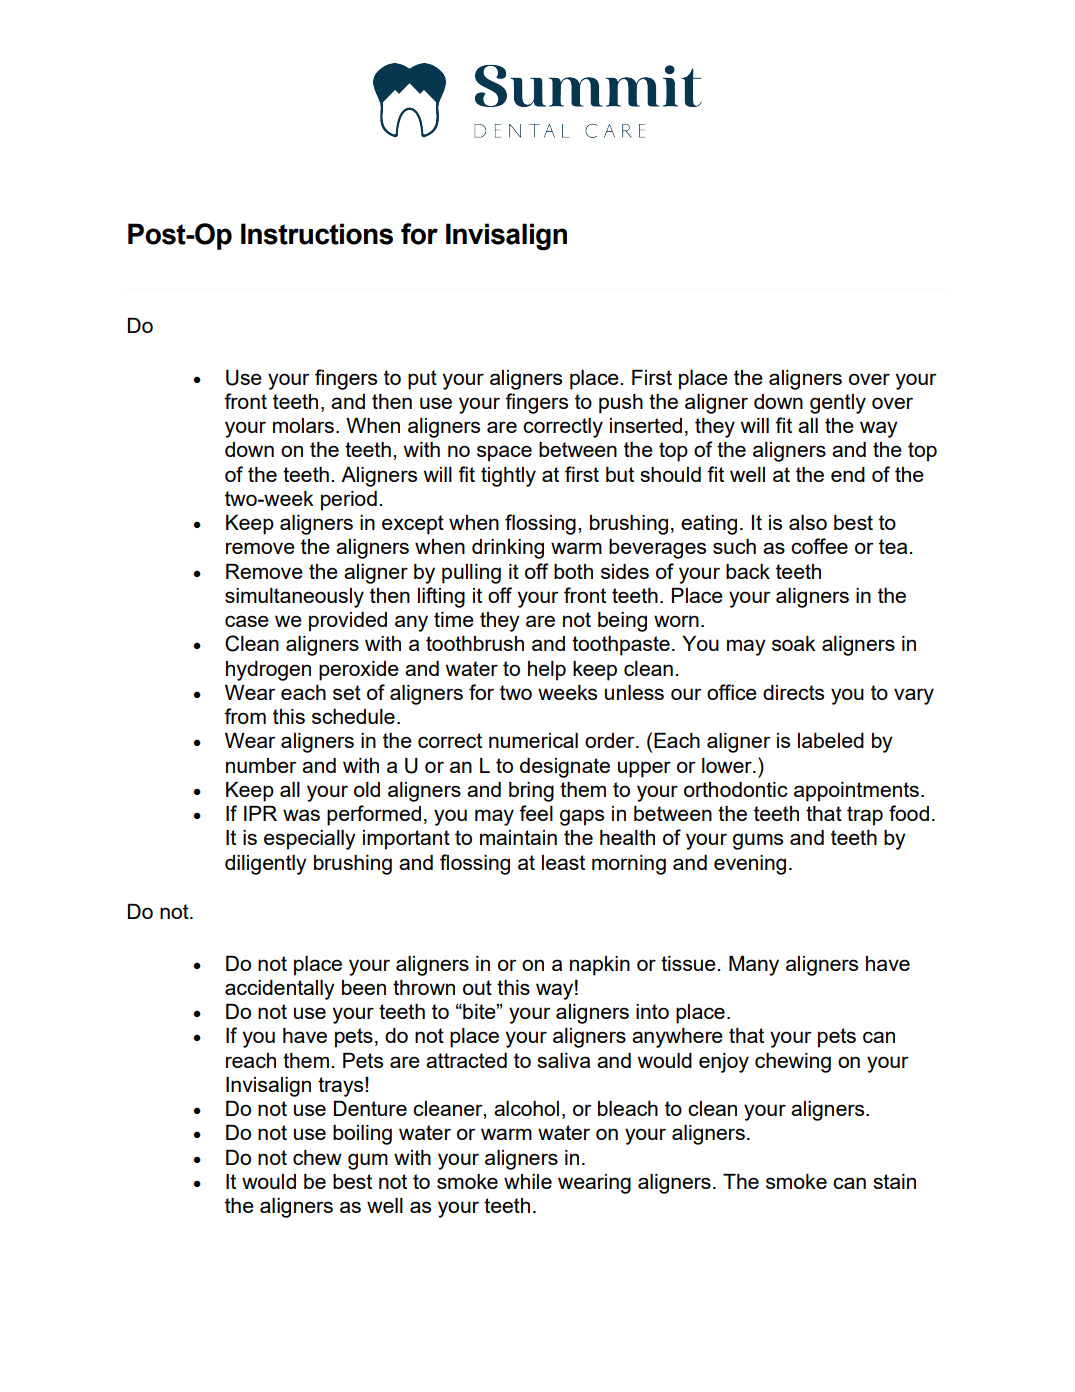  Describe the element at coordinates (317, 234) in the document. I see `Instructions` at that location.
